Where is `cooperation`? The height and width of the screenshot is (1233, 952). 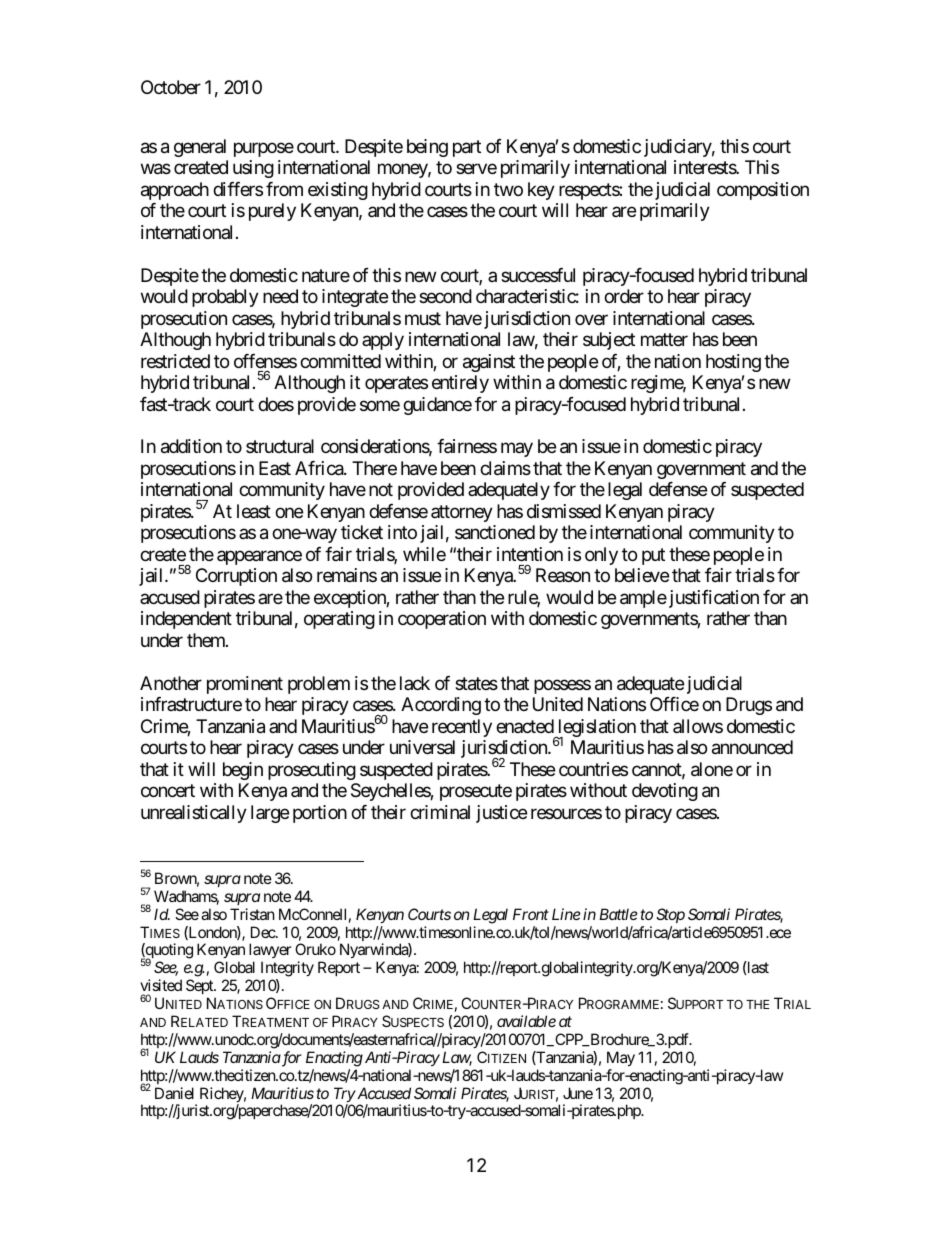 cooperation is located at coordinates (442, 620).
